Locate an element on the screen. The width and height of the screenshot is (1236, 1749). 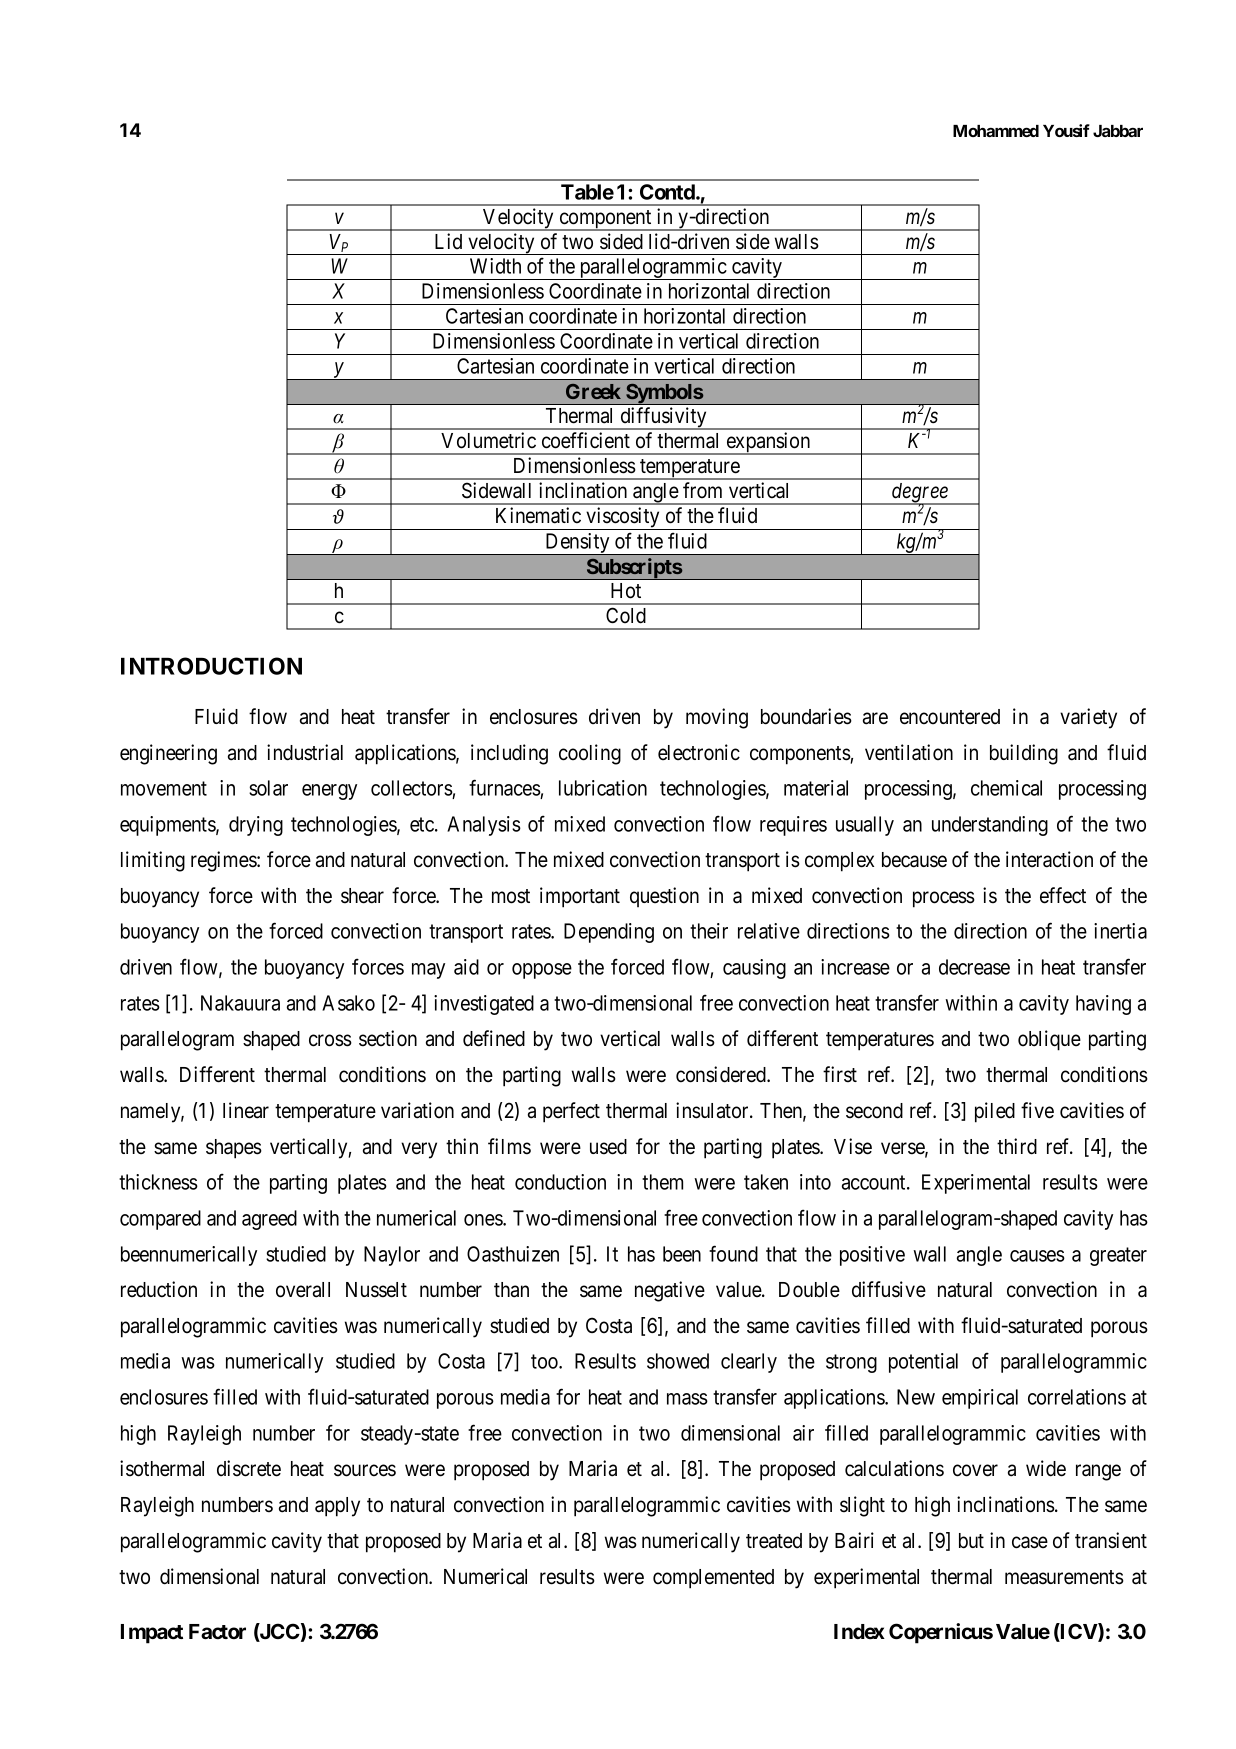
viscosity is located at coordinates (623, 518).
